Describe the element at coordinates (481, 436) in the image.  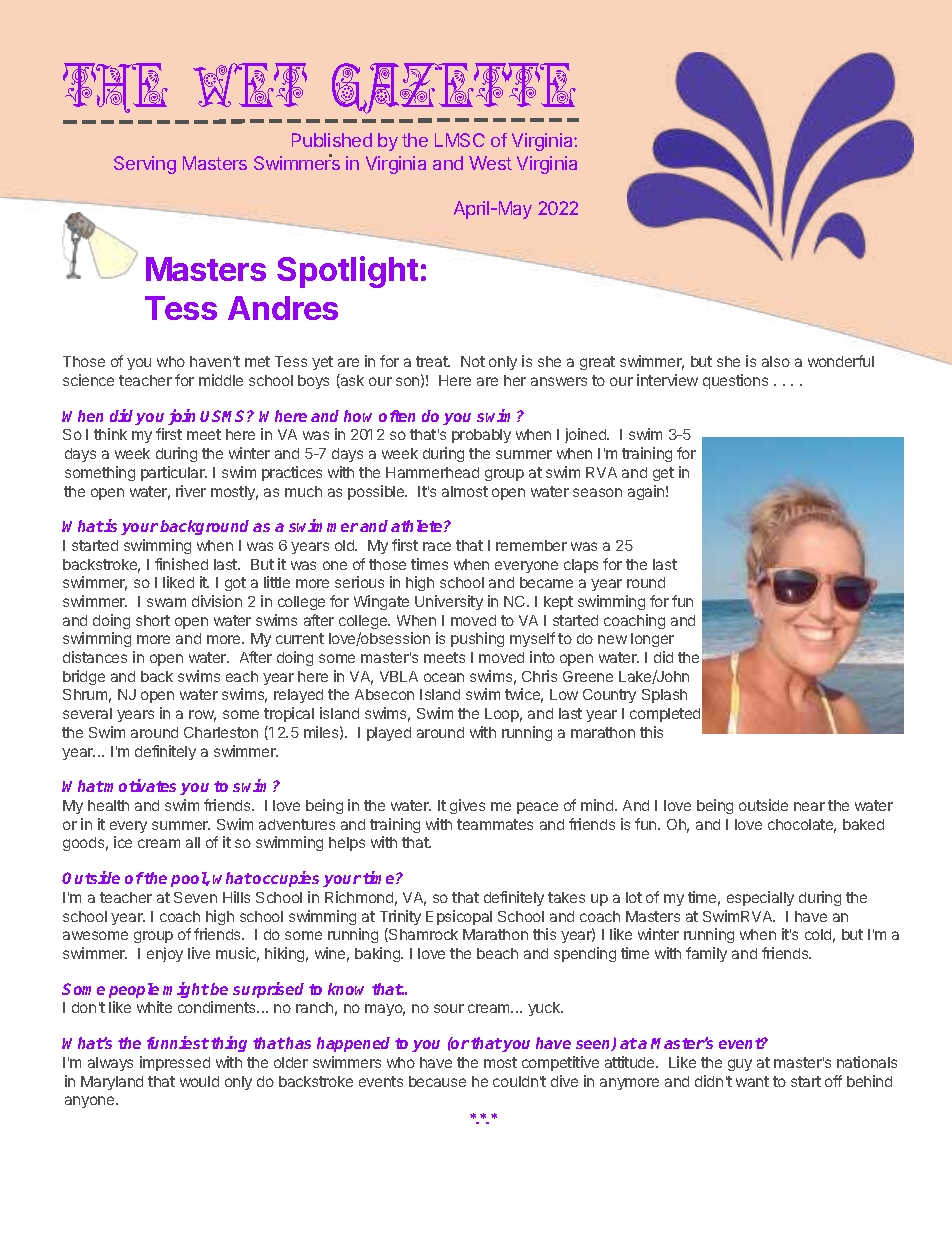
I see `probably` at that location.
